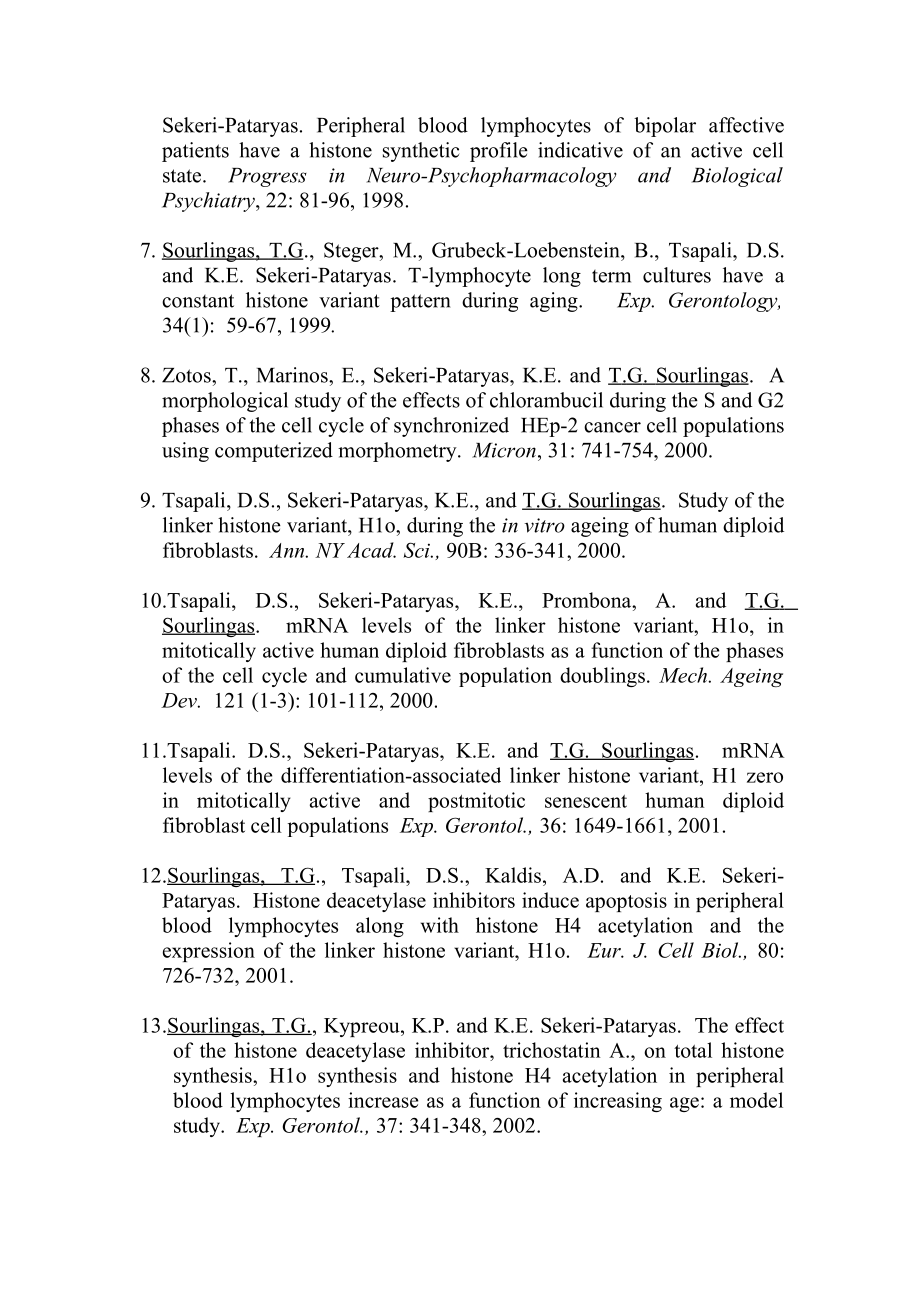 The width and height of the screenshot is (924, 1308). I want to click on zero, so click(765, 777).
